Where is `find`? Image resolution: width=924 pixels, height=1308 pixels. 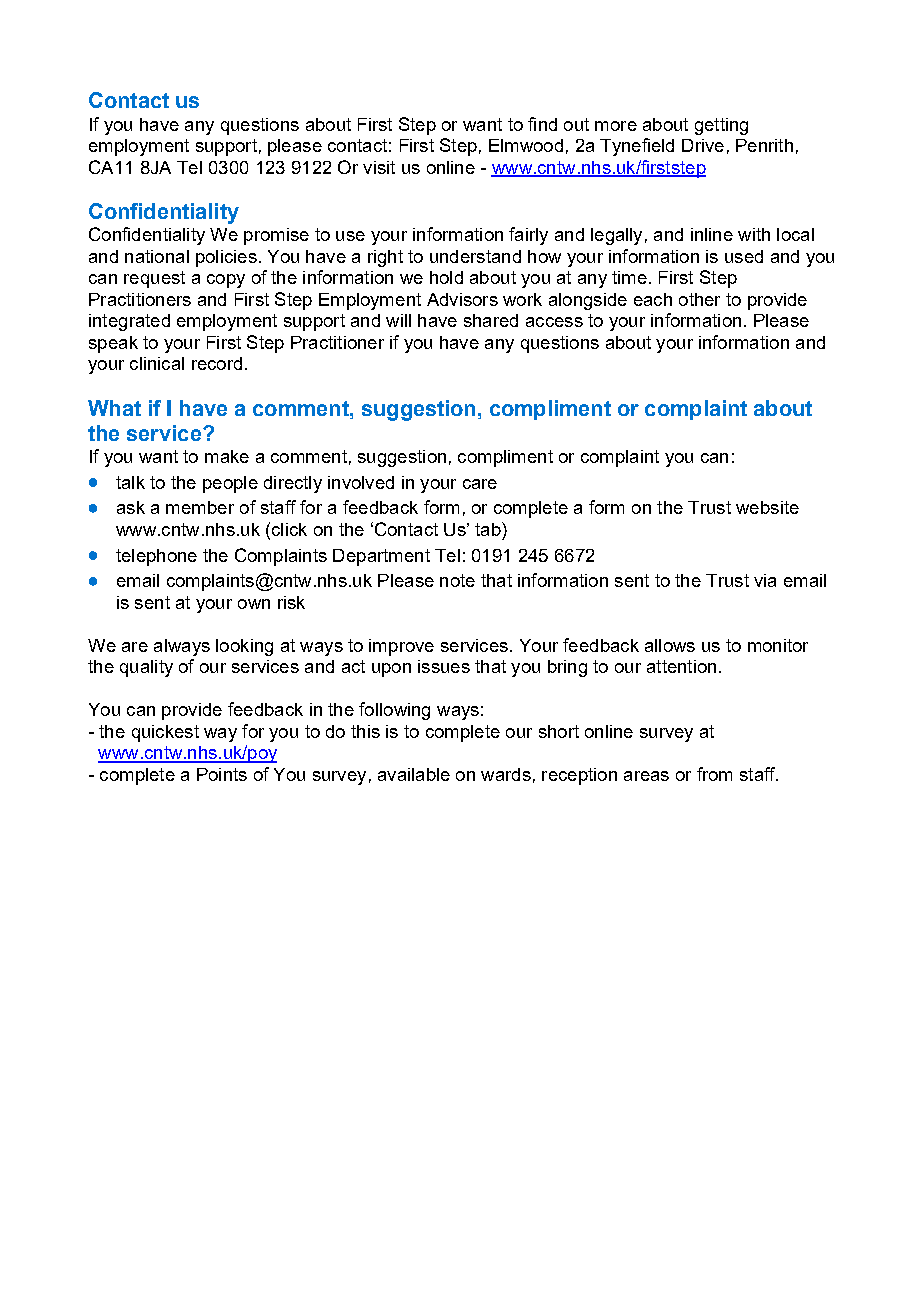
find is located at coordinates (542, 124).
